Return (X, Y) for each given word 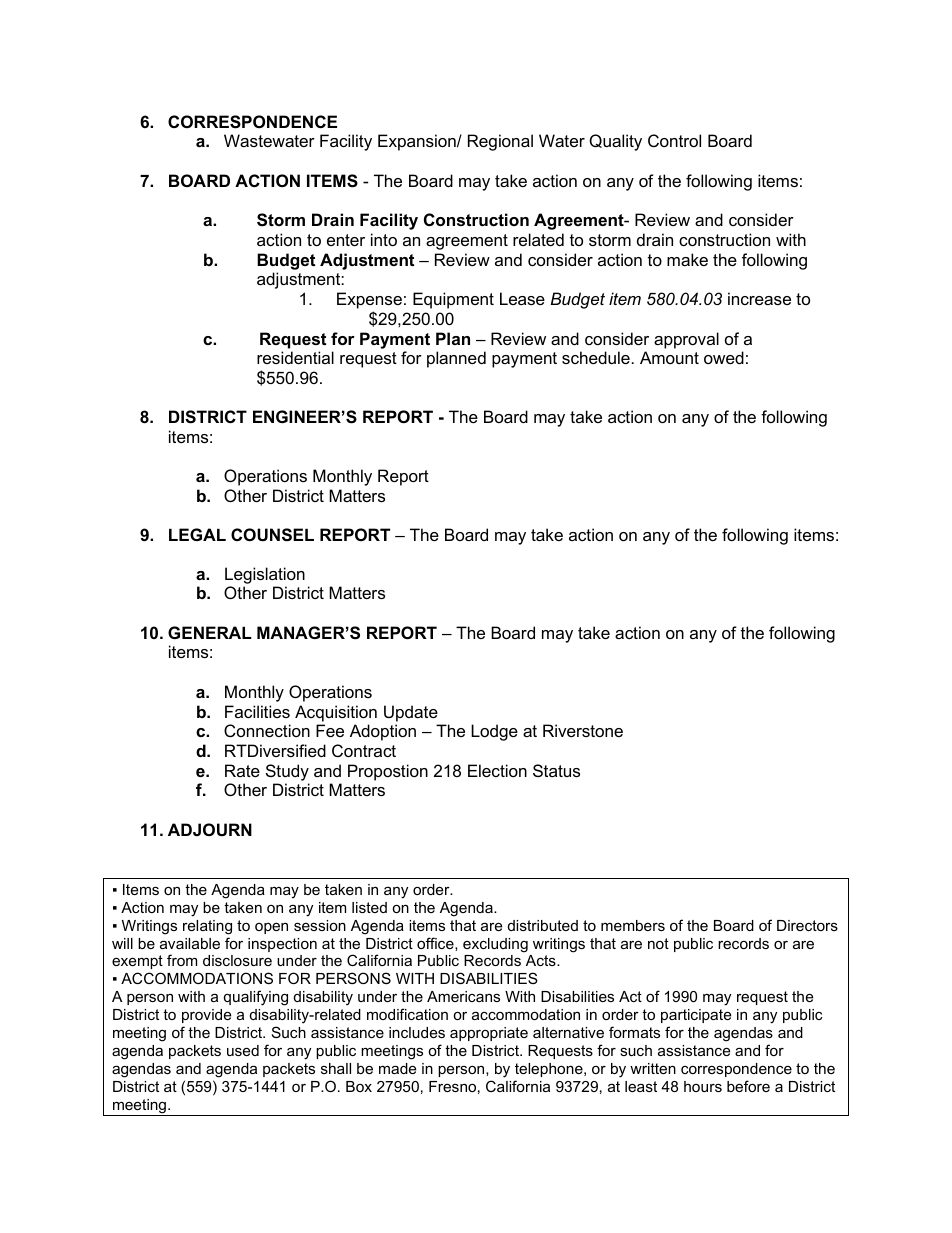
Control (674, 140)
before (748, 1086)
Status (556, 770)
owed (724, 357)
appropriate (489, 1034)
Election (497, 770)
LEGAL (197, 534)
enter (346, 240)
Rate (242, 770)
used (243, 1050)
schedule (596, 357)
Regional (500, 142)
